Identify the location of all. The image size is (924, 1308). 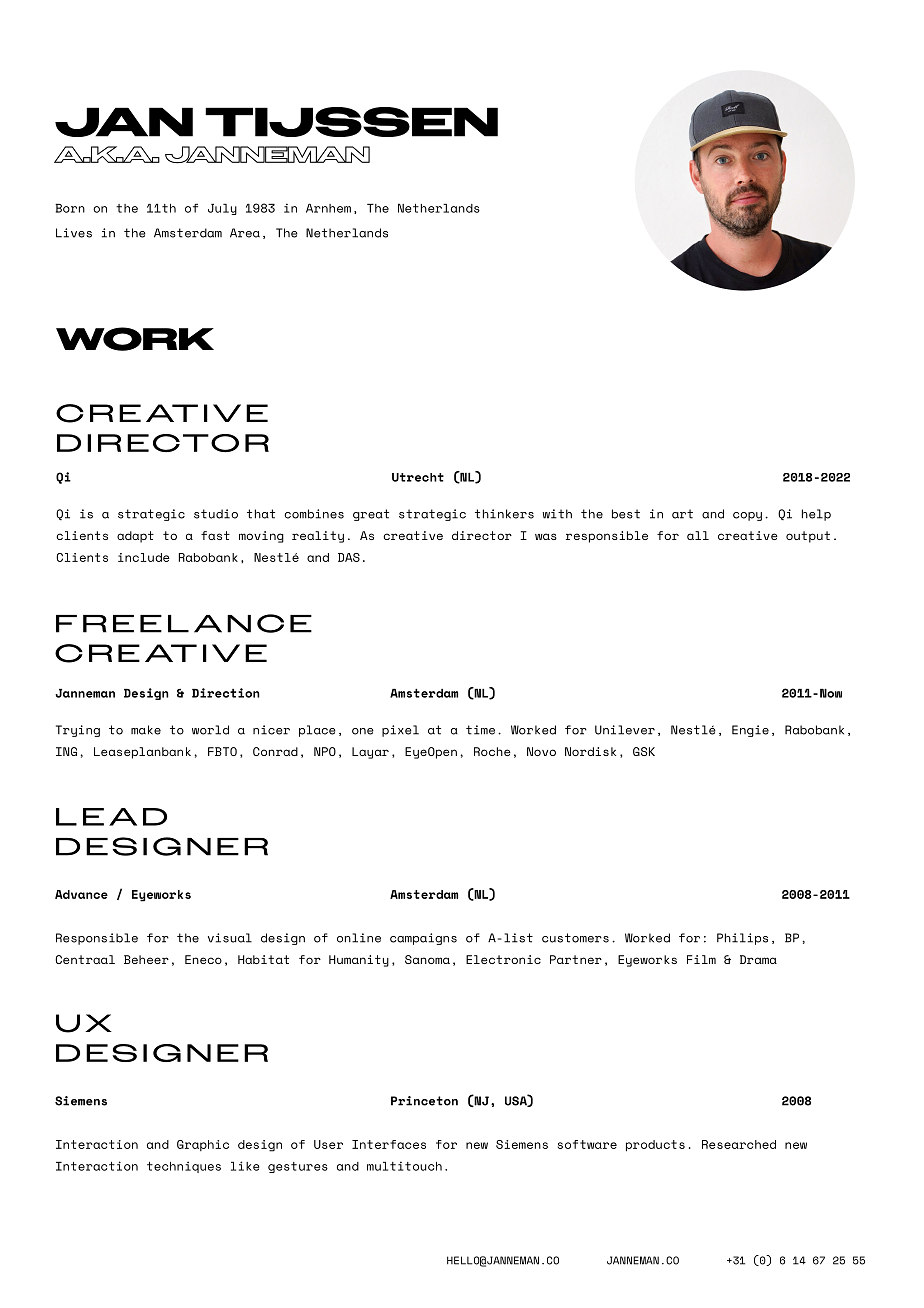
(698, 535).
